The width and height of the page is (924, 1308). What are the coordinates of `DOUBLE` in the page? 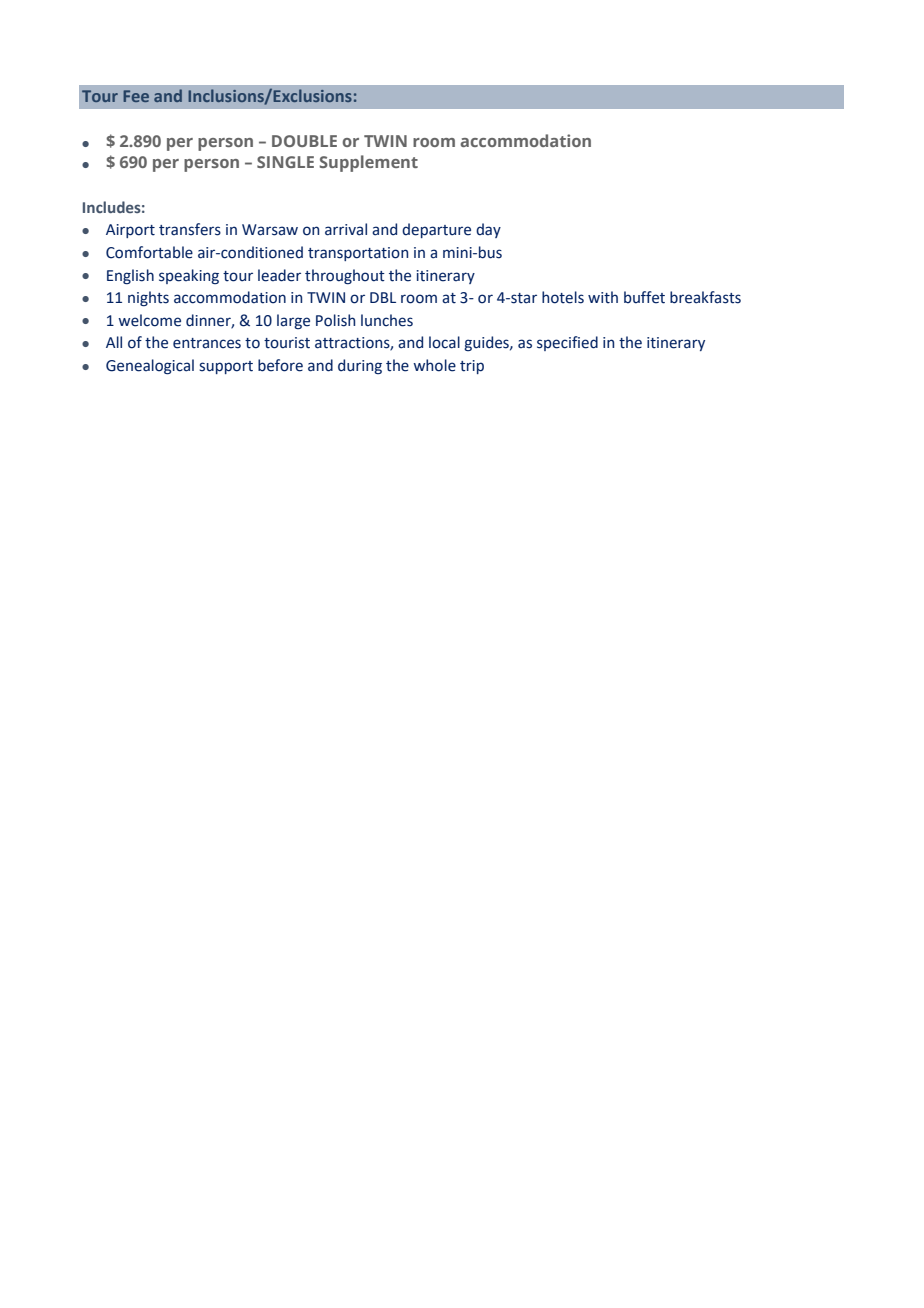 It's located at (304, 141).
